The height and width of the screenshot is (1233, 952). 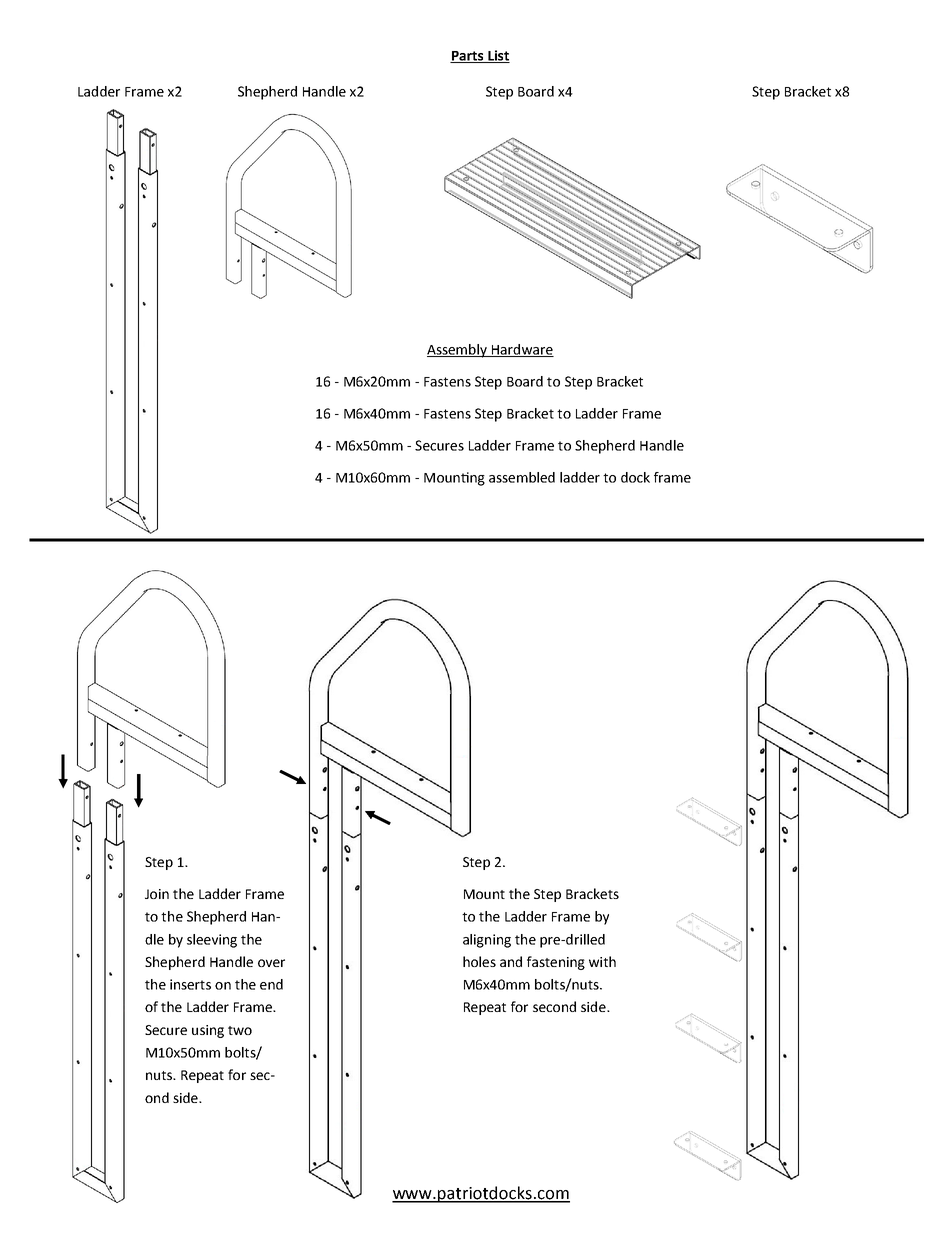 What do you see at coordinates (458, 351) in the screenshot?
I see `Assembly` at bounding box center [458, 351].
